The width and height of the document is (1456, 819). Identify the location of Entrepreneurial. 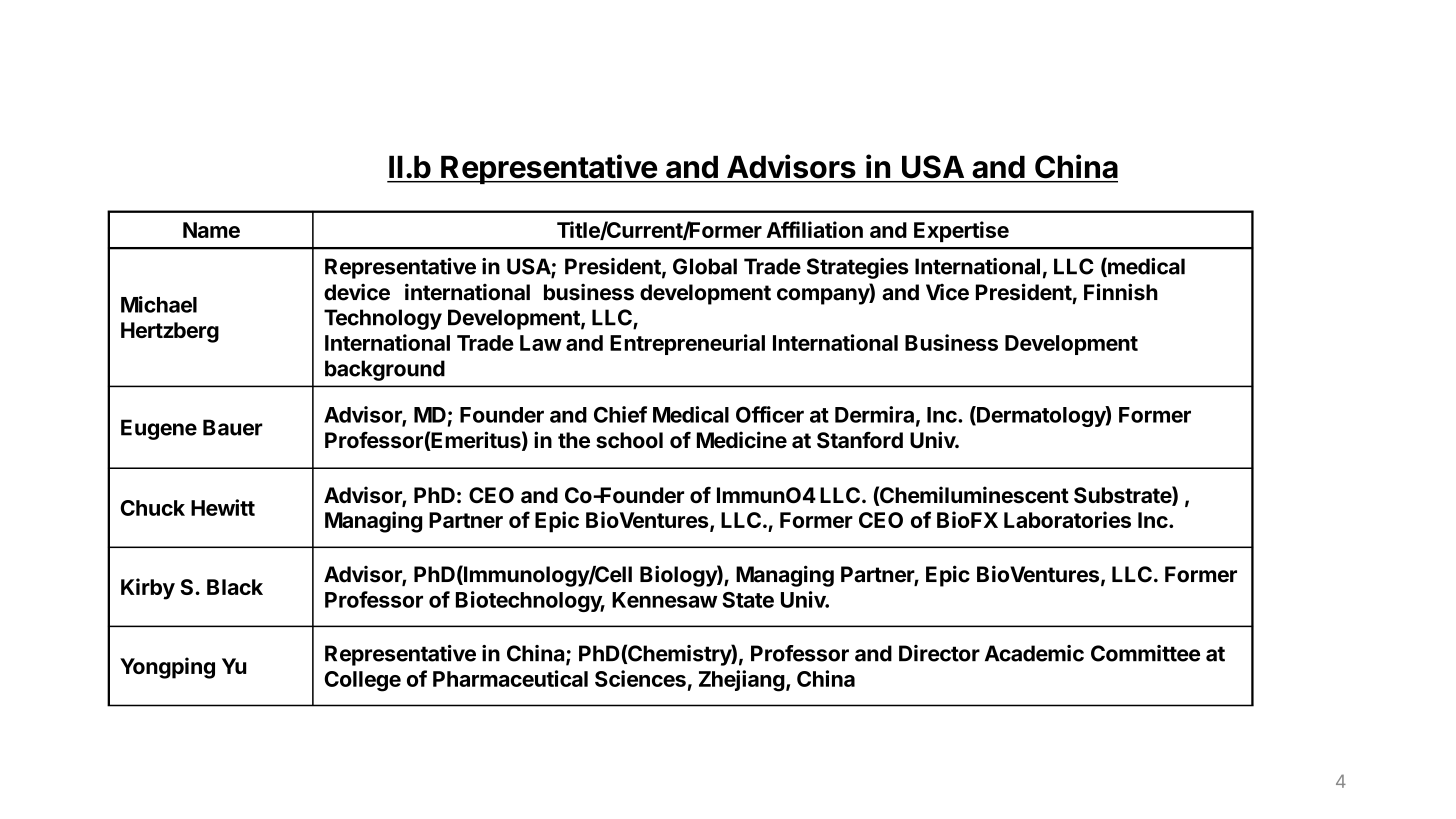
(687, 344).
